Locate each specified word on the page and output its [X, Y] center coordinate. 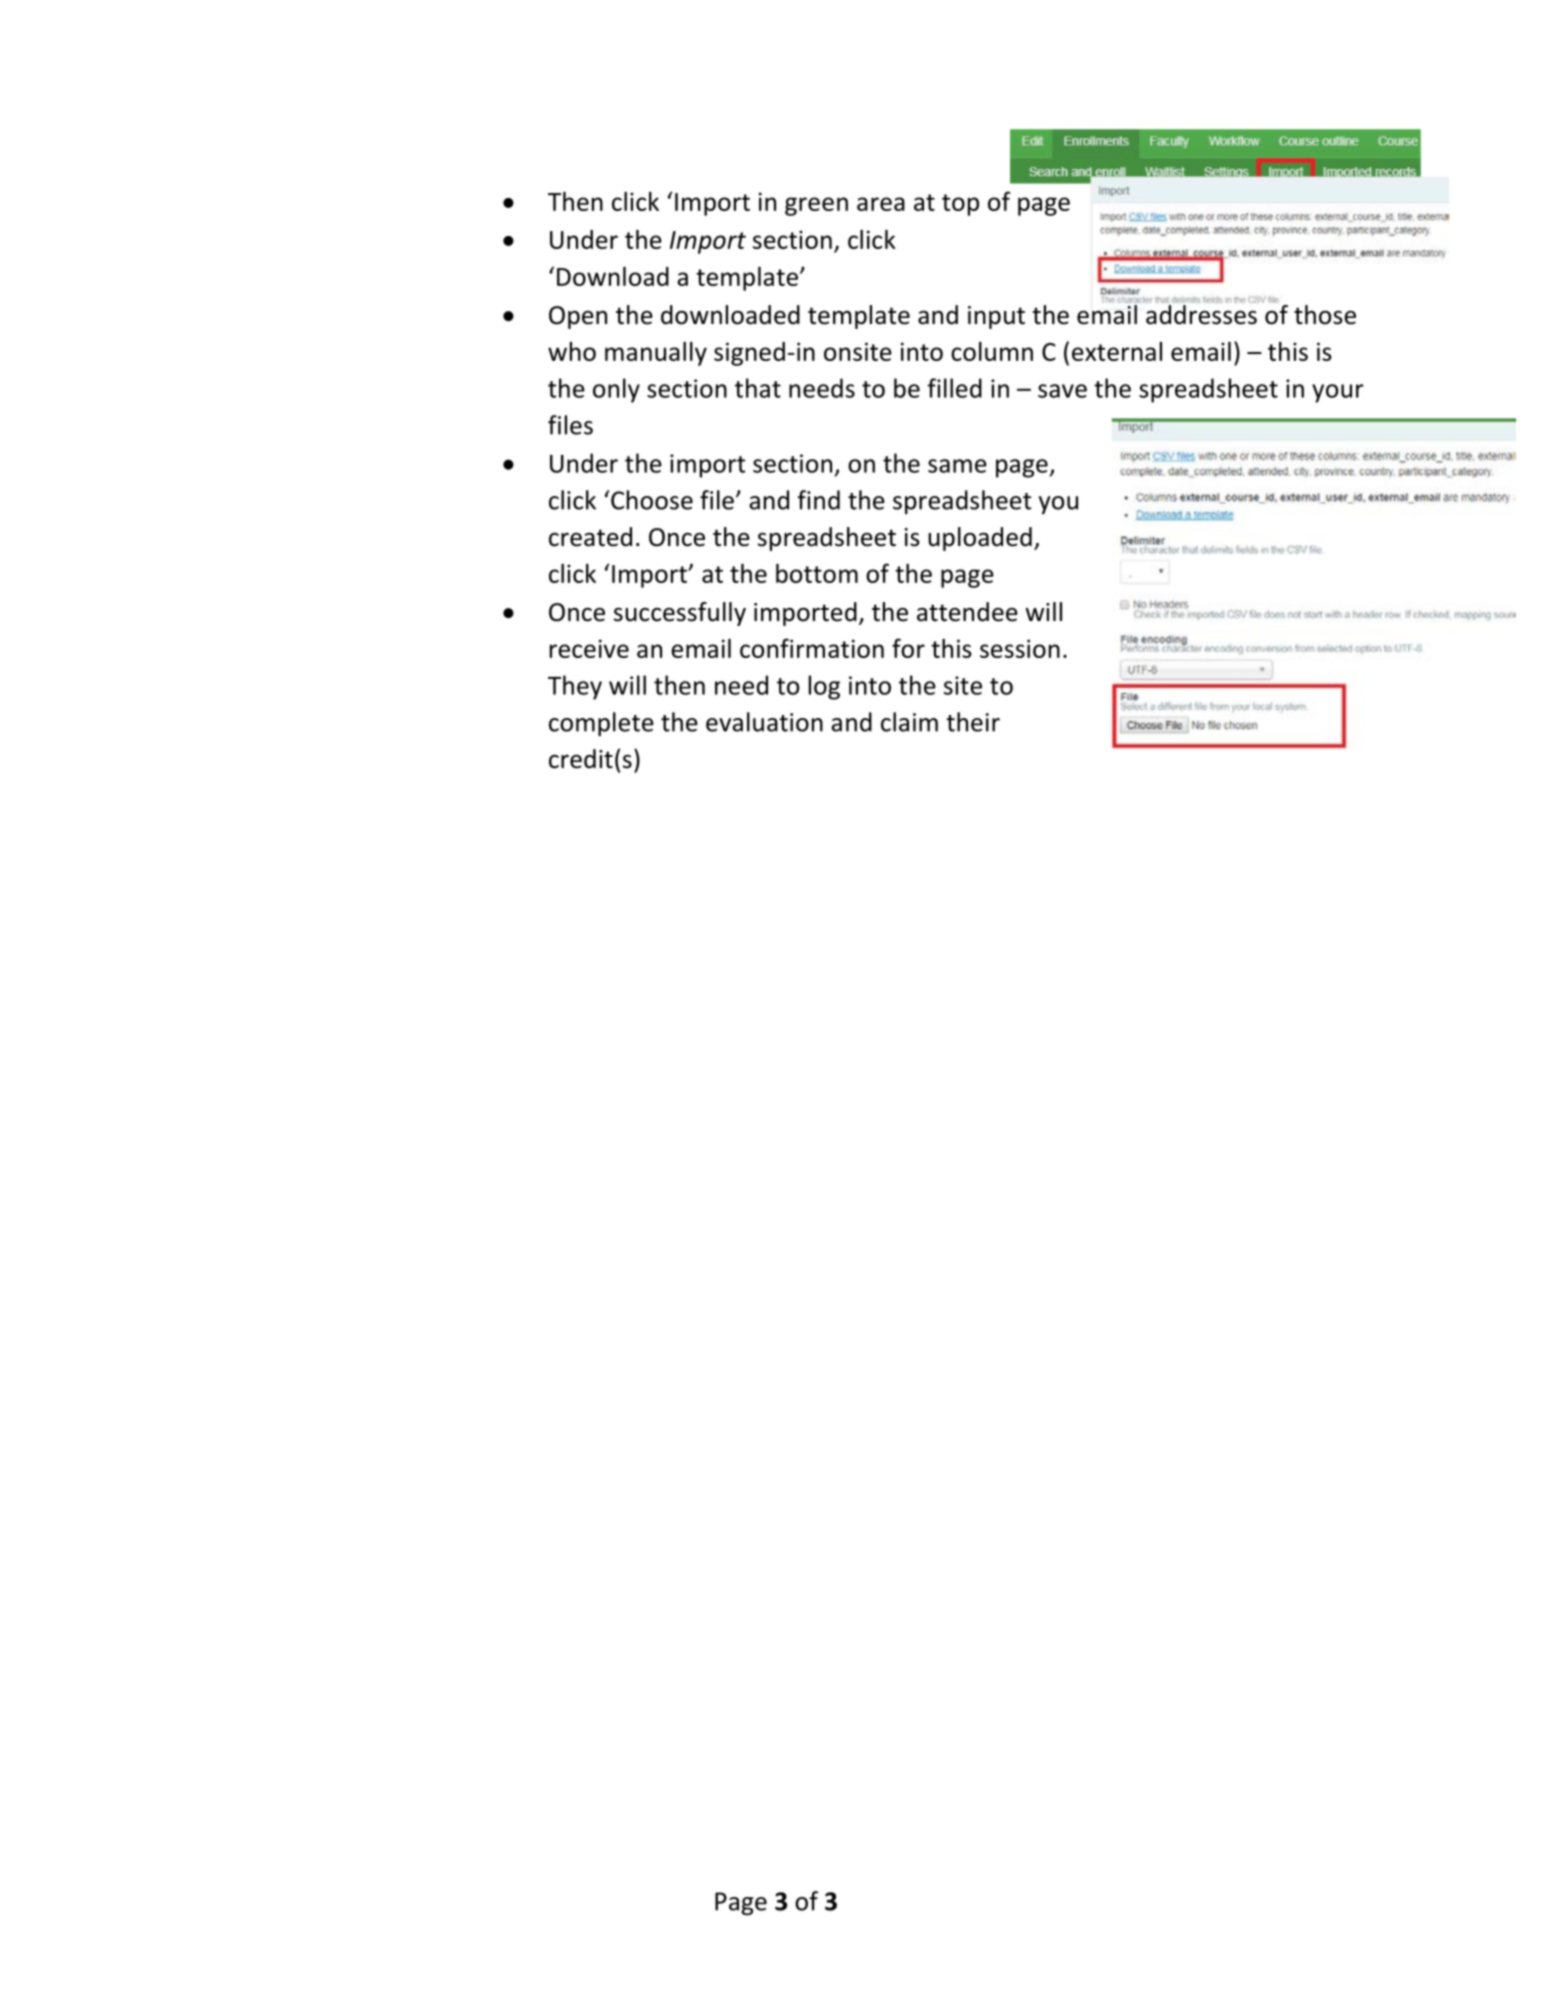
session [1020, 648]
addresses [1201, 315]
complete [601, 724]
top [960, 205]
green [816, 206]
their [973, 722]
